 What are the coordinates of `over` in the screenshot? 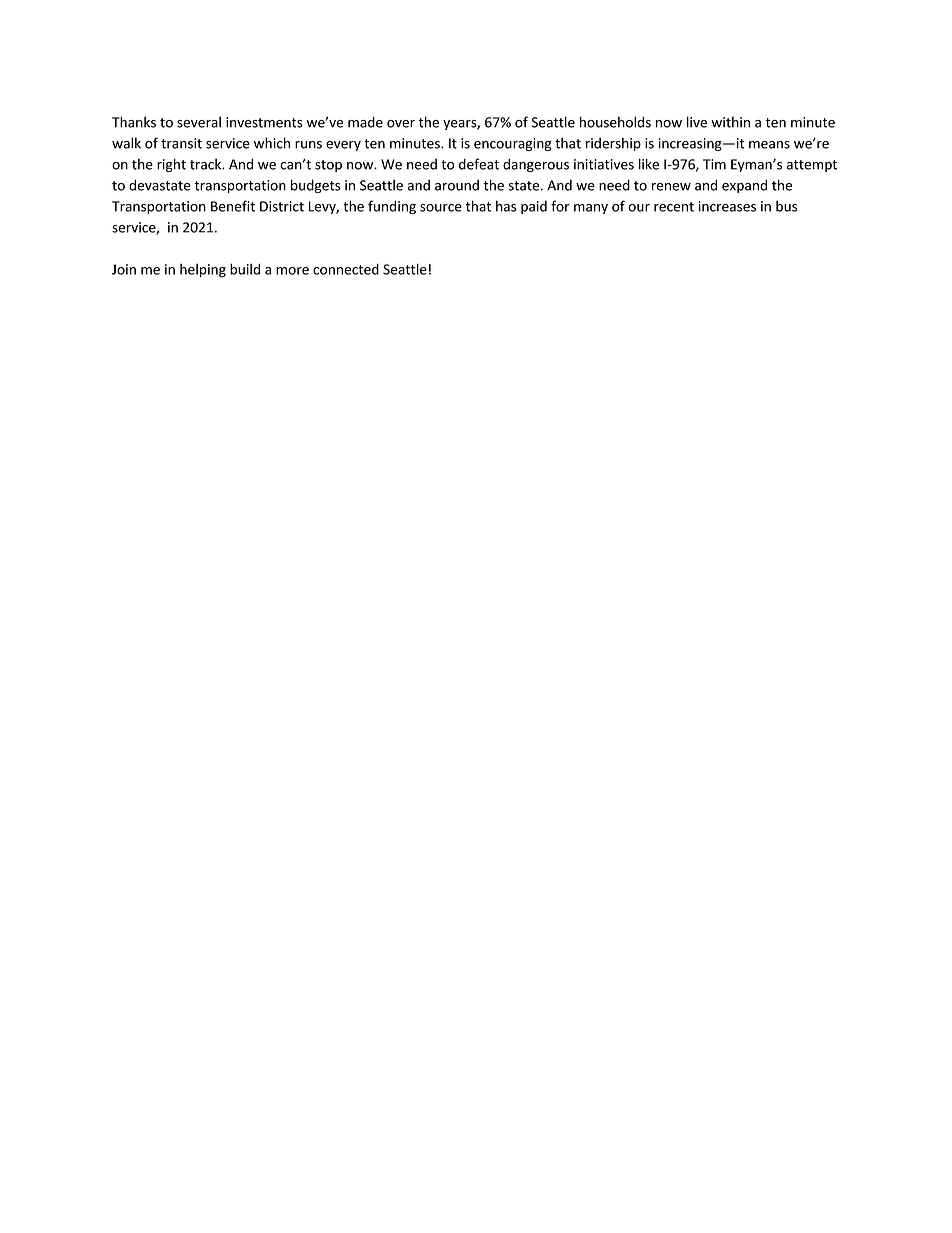 It's located at (401, 124).
